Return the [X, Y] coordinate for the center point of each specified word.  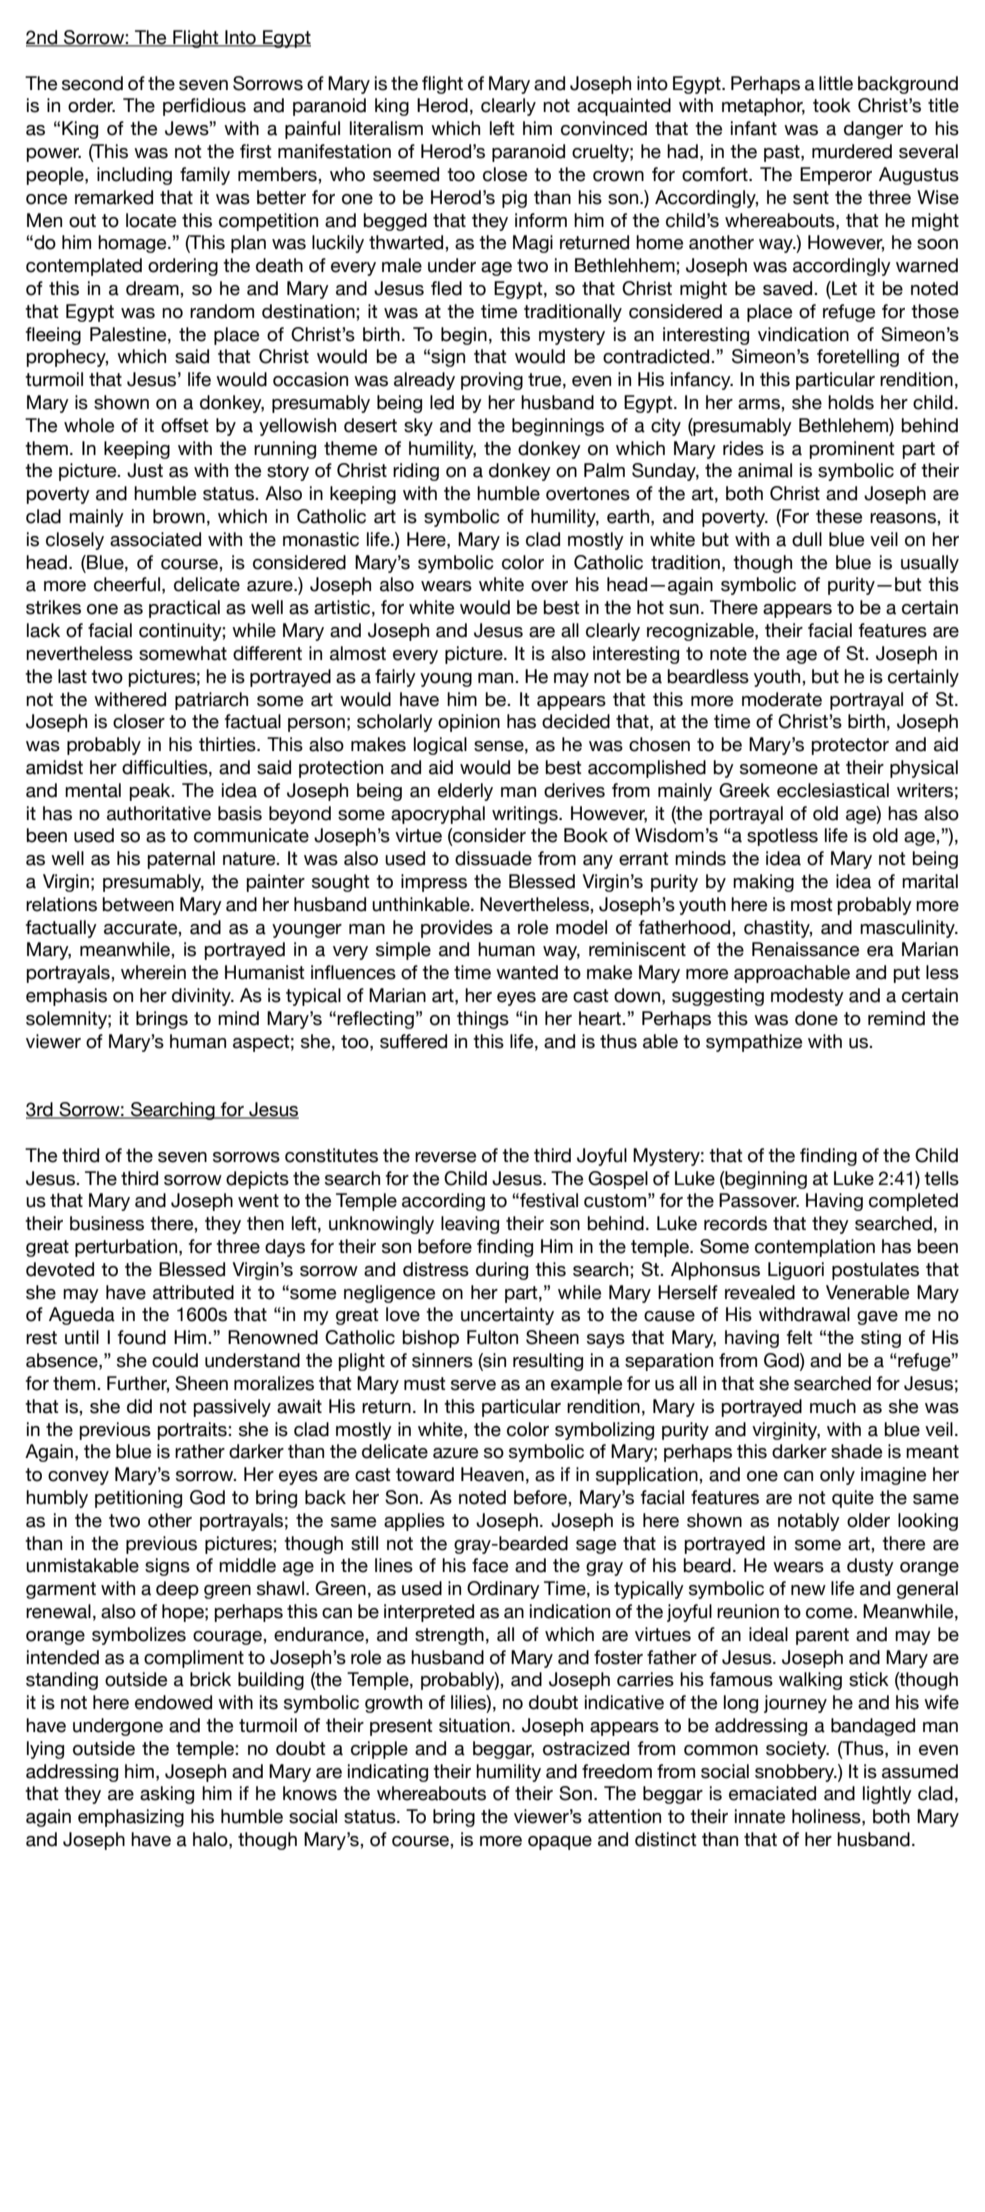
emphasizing [131, 1818]
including [134, 176]
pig [514, 199]
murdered [852, 151]
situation [474, 1725]
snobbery [796, 1773]
